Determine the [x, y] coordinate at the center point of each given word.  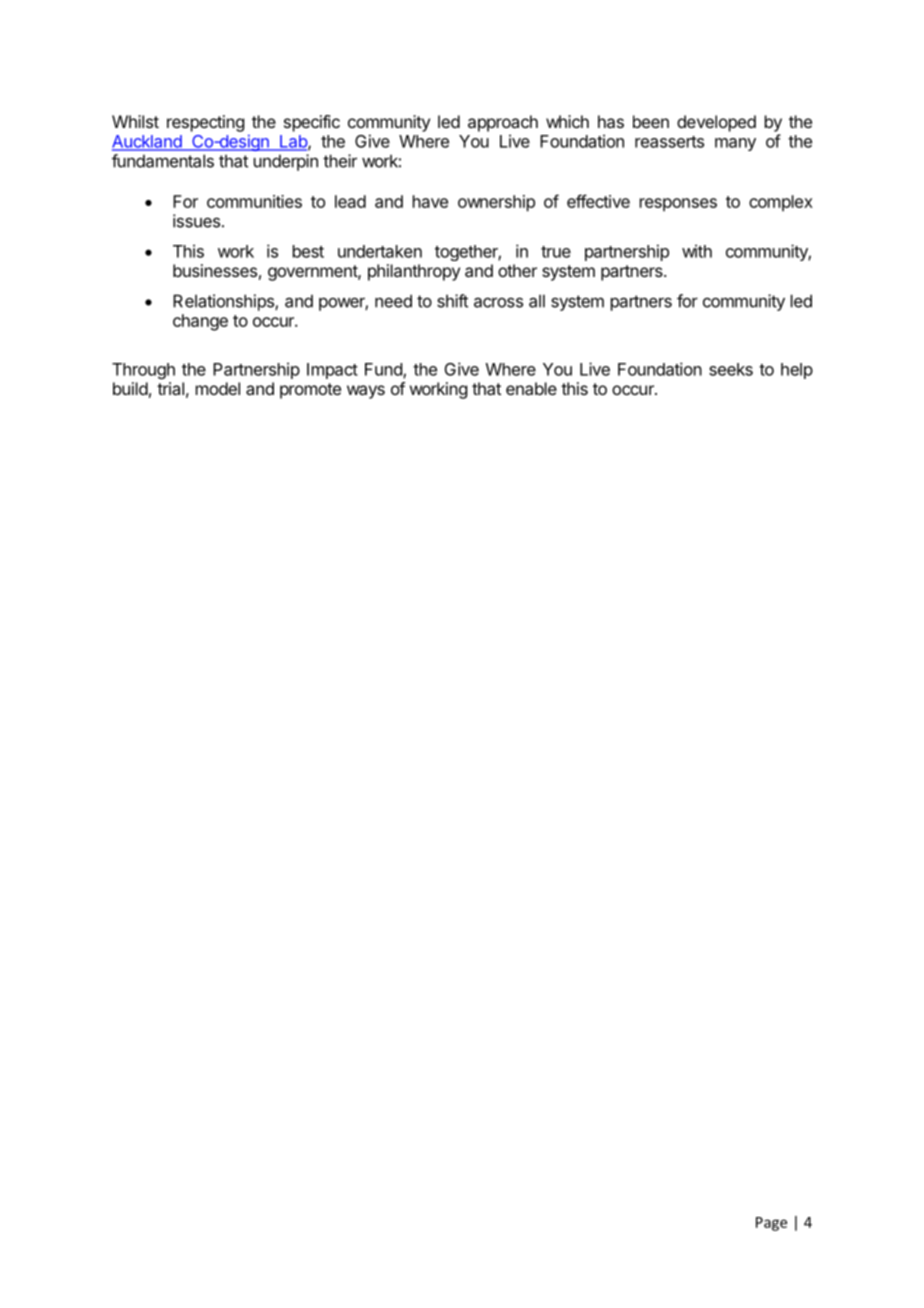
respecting [205, 123]
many [735, 144]
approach [503, 123]
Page [771, 1224]
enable [531, 388]
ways [366, 392]
